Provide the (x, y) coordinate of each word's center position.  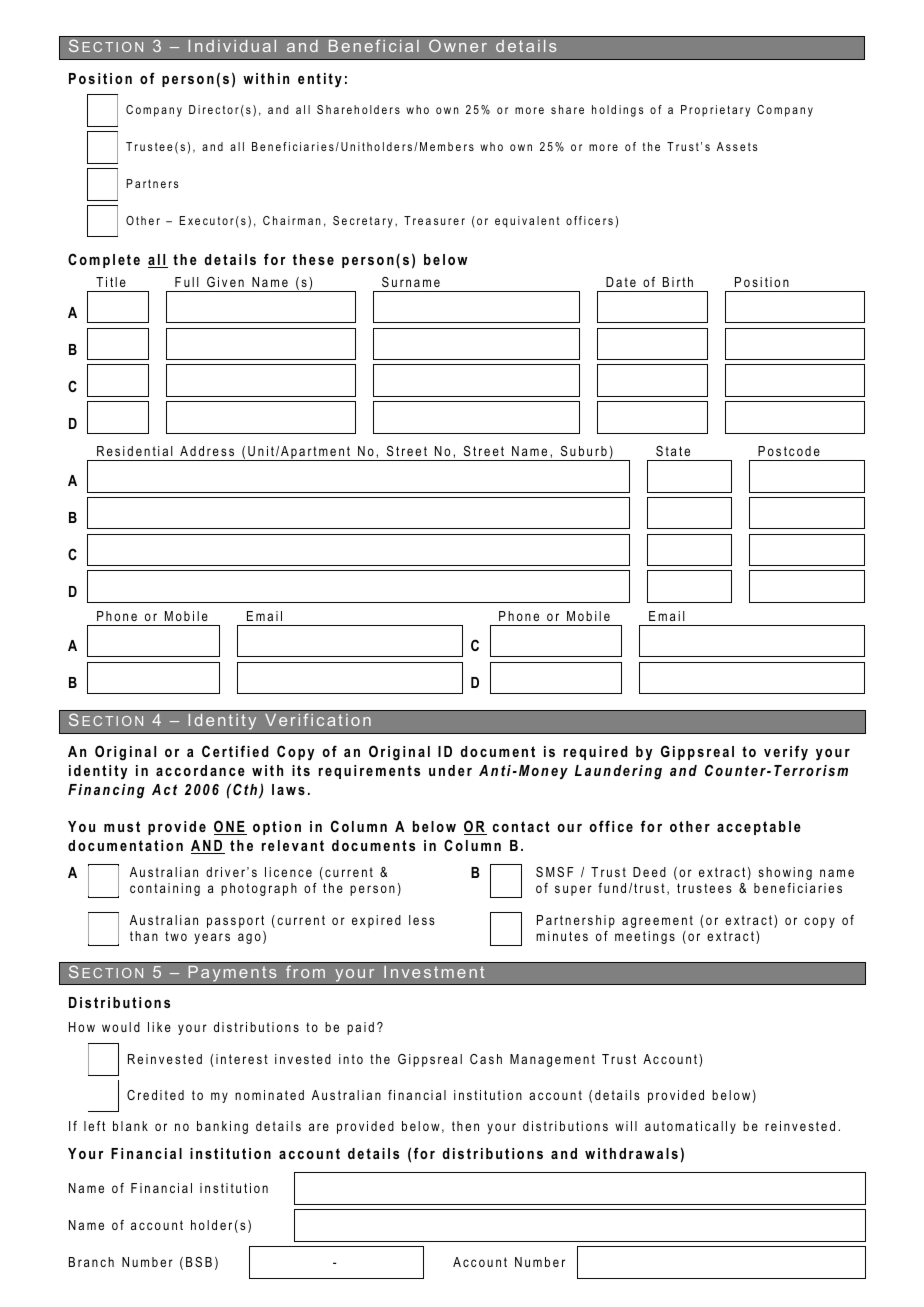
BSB (199, 1262)
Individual (232, 46)
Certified (235, 751)
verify (786, 753)
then (465, 1126)
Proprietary (715, 111)
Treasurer (434, 220)
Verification (318, 719)
